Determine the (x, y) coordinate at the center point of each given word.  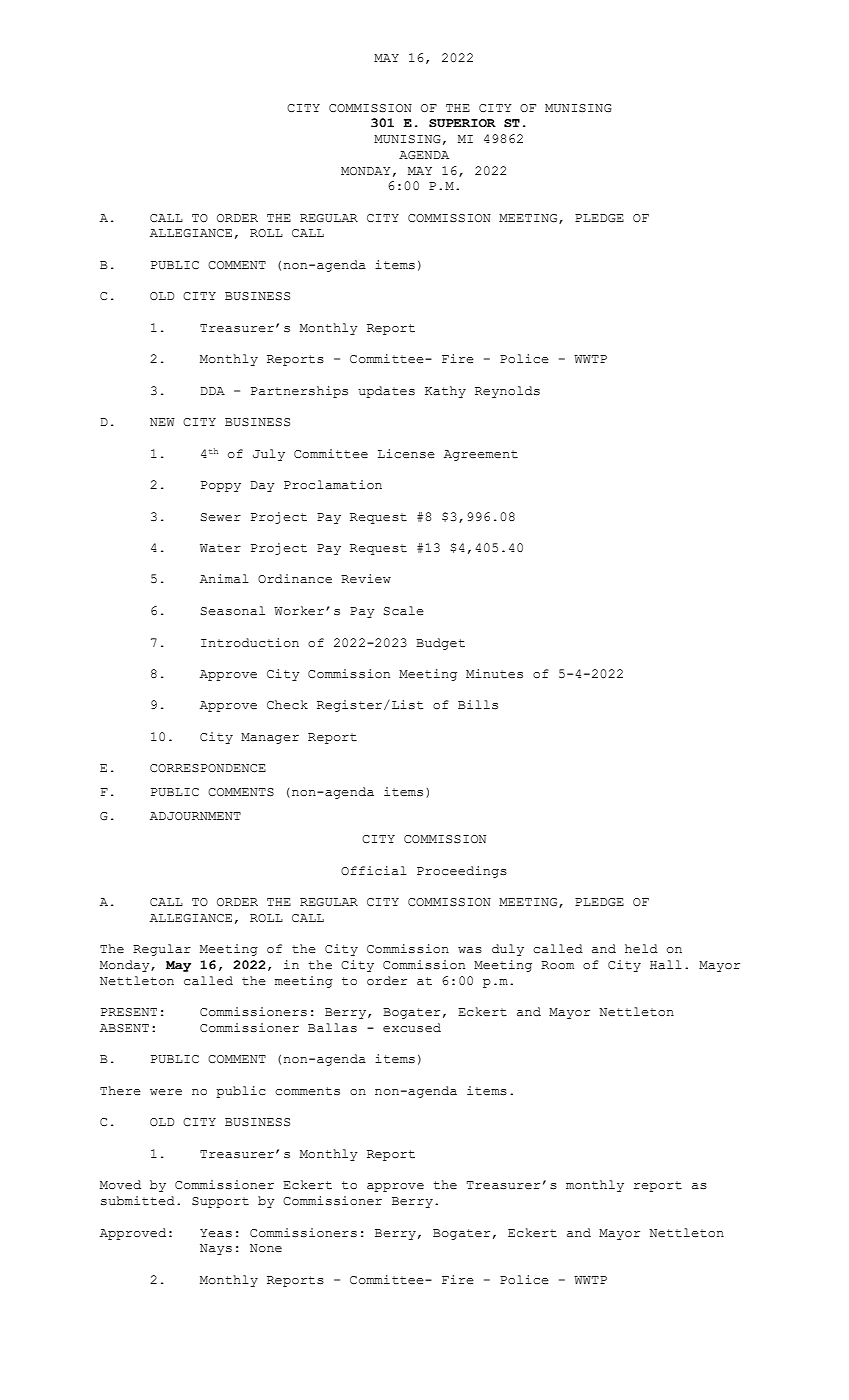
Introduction (250, 643)
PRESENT (129, 1012)
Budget (440, 644)
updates (386, 392)
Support (220, 1202)
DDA (213, 391)
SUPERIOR (462, 123)
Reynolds (507, 392)
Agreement (481, 455)
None (266, 1248)
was (470, 950)
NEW (162, 422)
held (641, 948)
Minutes (494, 674)
